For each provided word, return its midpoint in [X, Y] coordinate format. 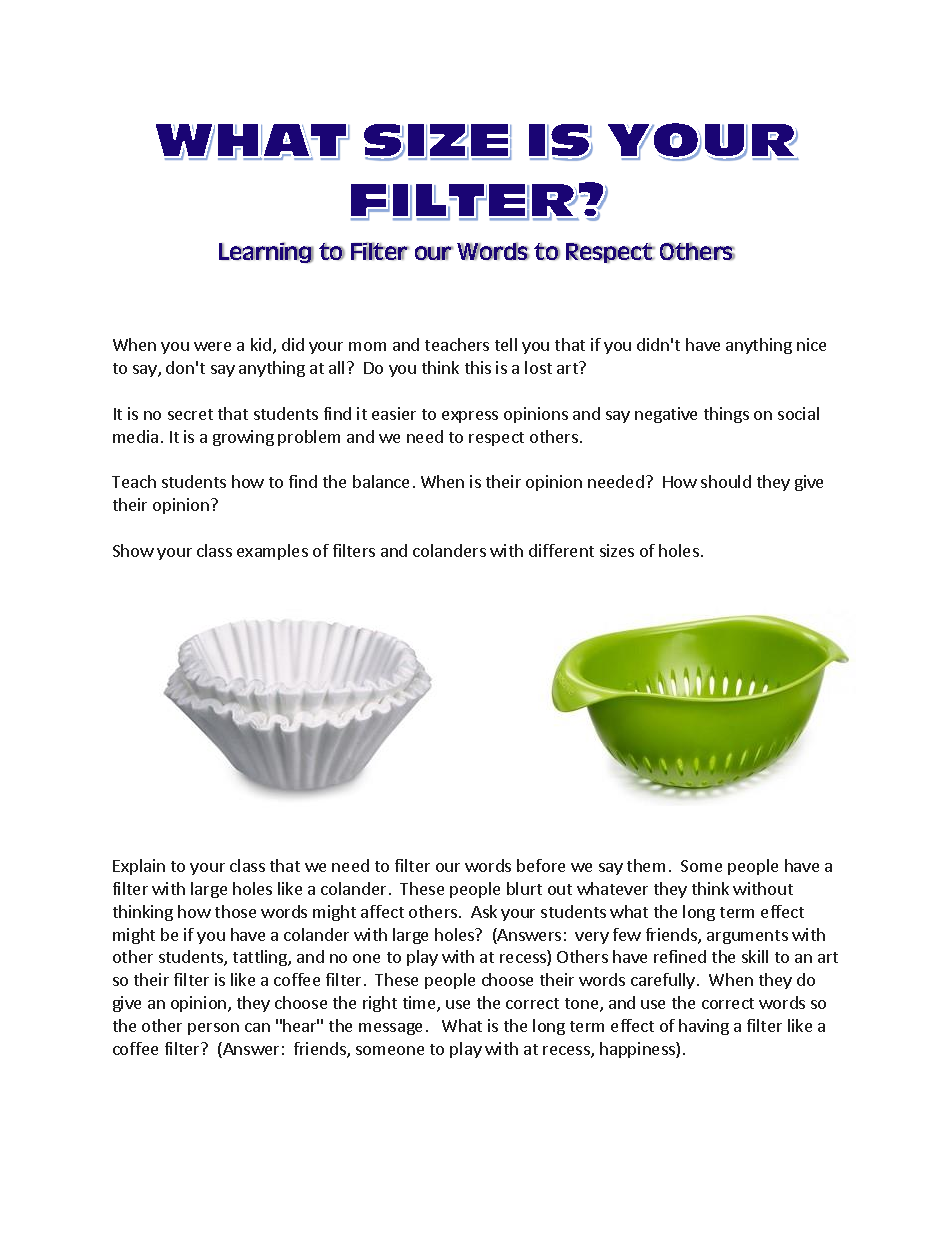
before [541, 865]
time [420, 1004]
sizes [617, 550]
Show [133, 550]
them [646, 865]
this [478, 367]
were [212, 346]
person [213, 1029]
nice [811, 344]
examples [272, 552]
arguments [747, 937]
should [726, 481]
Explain [139, 867]
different [561, 550]
